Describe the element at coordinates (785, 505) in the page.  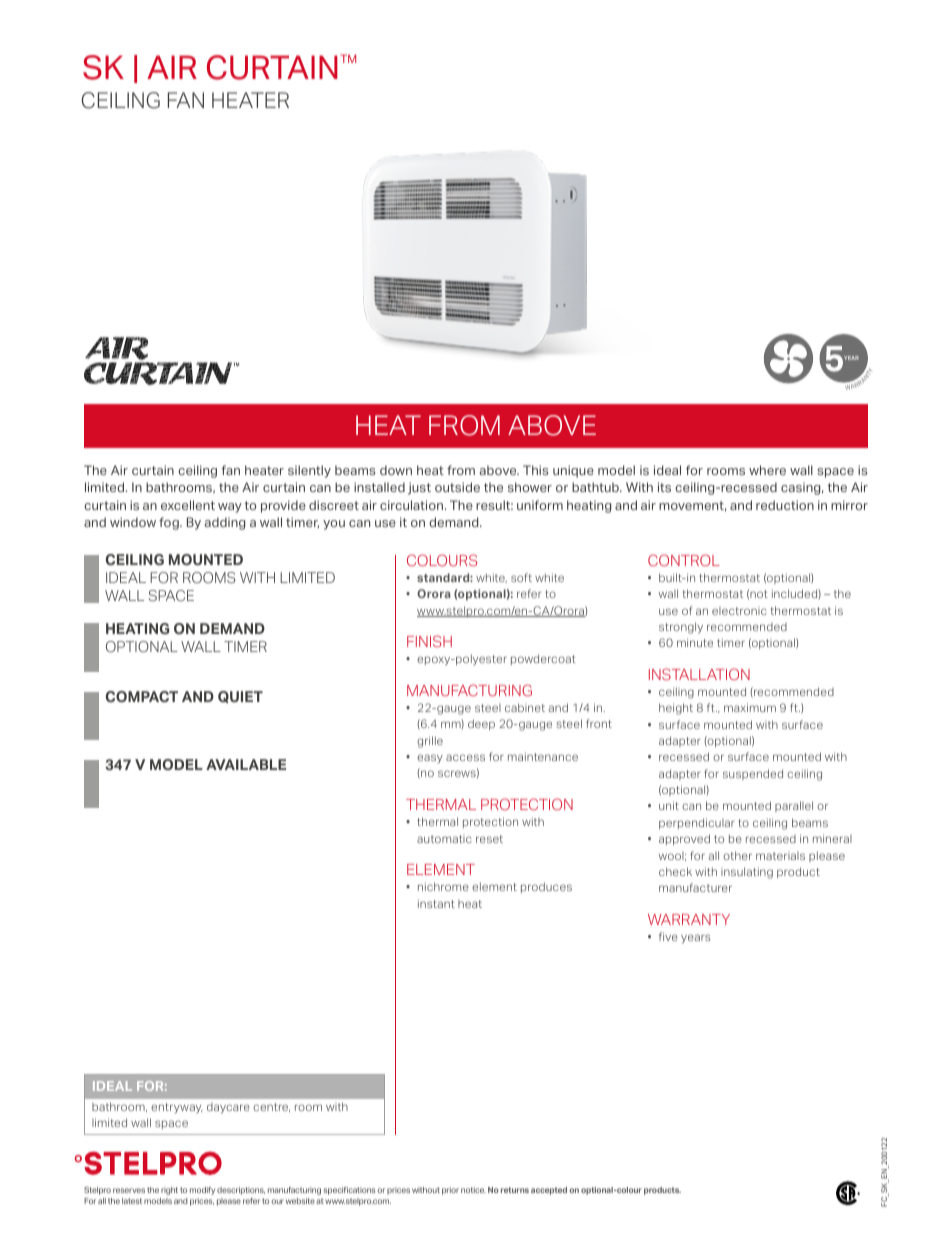
I see `reduction` at that location.
